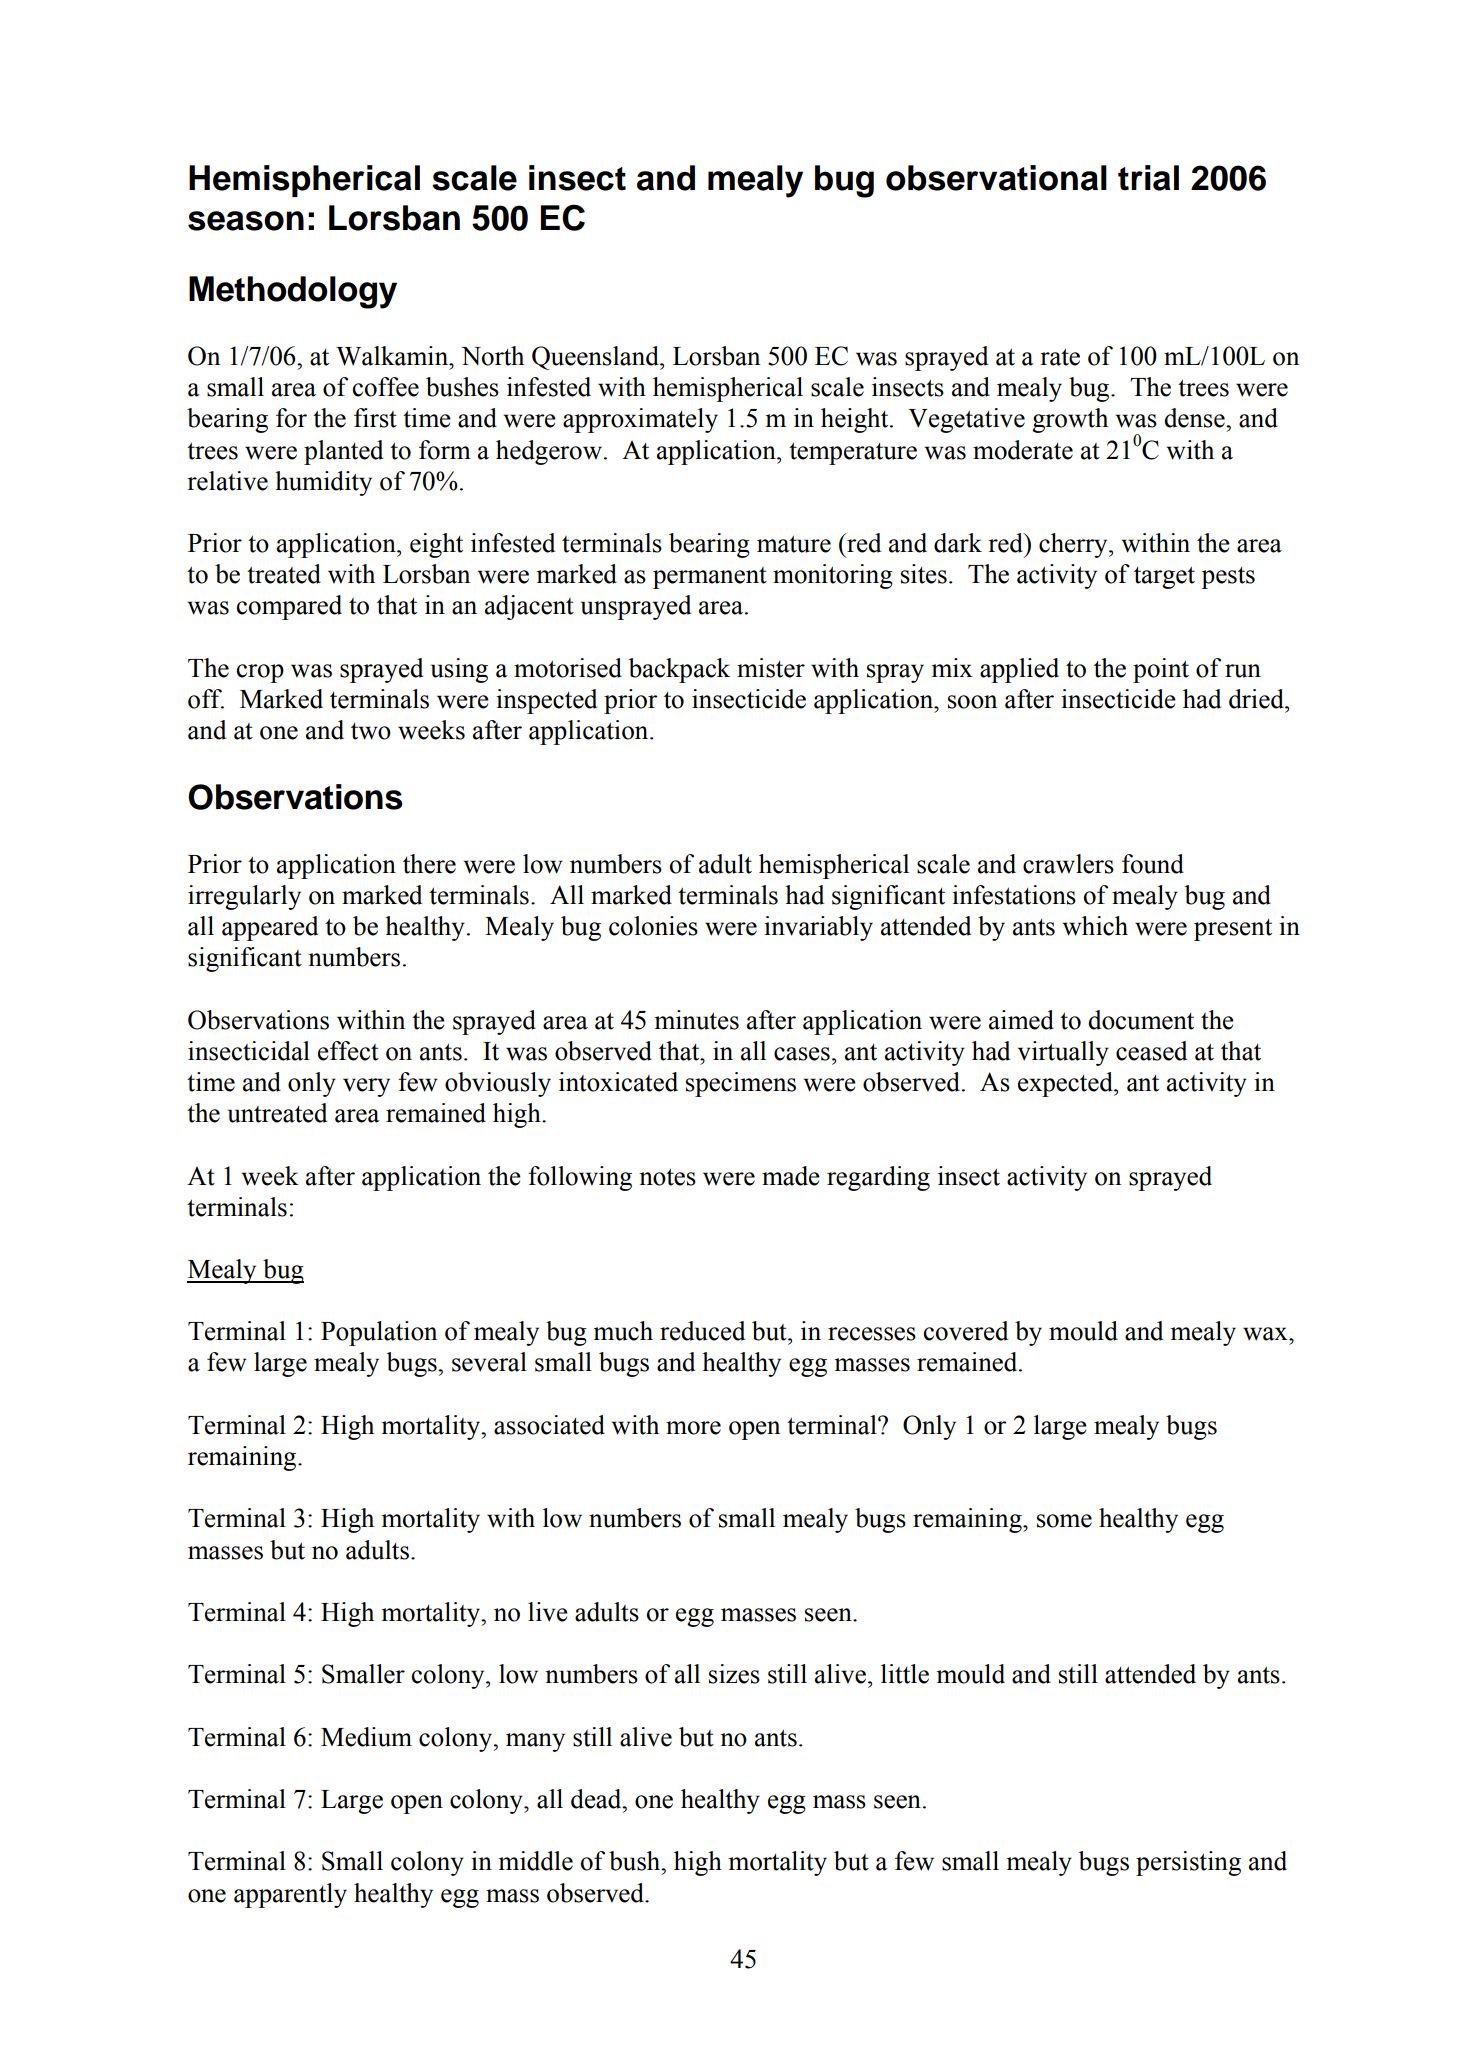 The height and width of the image is (2063, 1459). I want to click on apparently, so click(290, 1895).
